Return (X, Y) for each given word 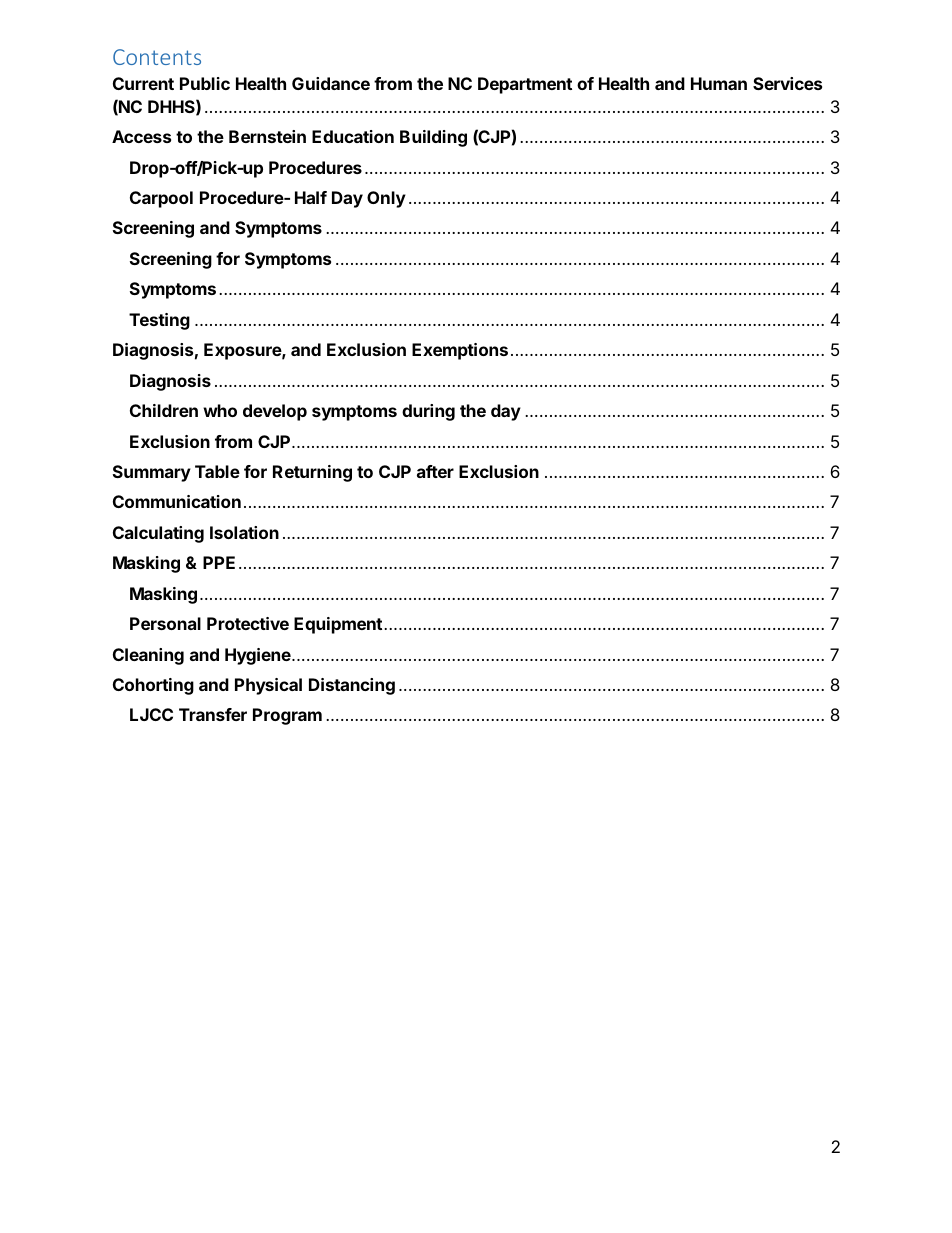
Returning (312, 473)
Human (719, 83)
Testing (159, 321)
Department (525, 85)
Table (217, 471)
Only (386, 199)
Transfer (213, 714)
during (428, 412)
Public (205, 83)
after (435, 471)
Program (287, 716)
